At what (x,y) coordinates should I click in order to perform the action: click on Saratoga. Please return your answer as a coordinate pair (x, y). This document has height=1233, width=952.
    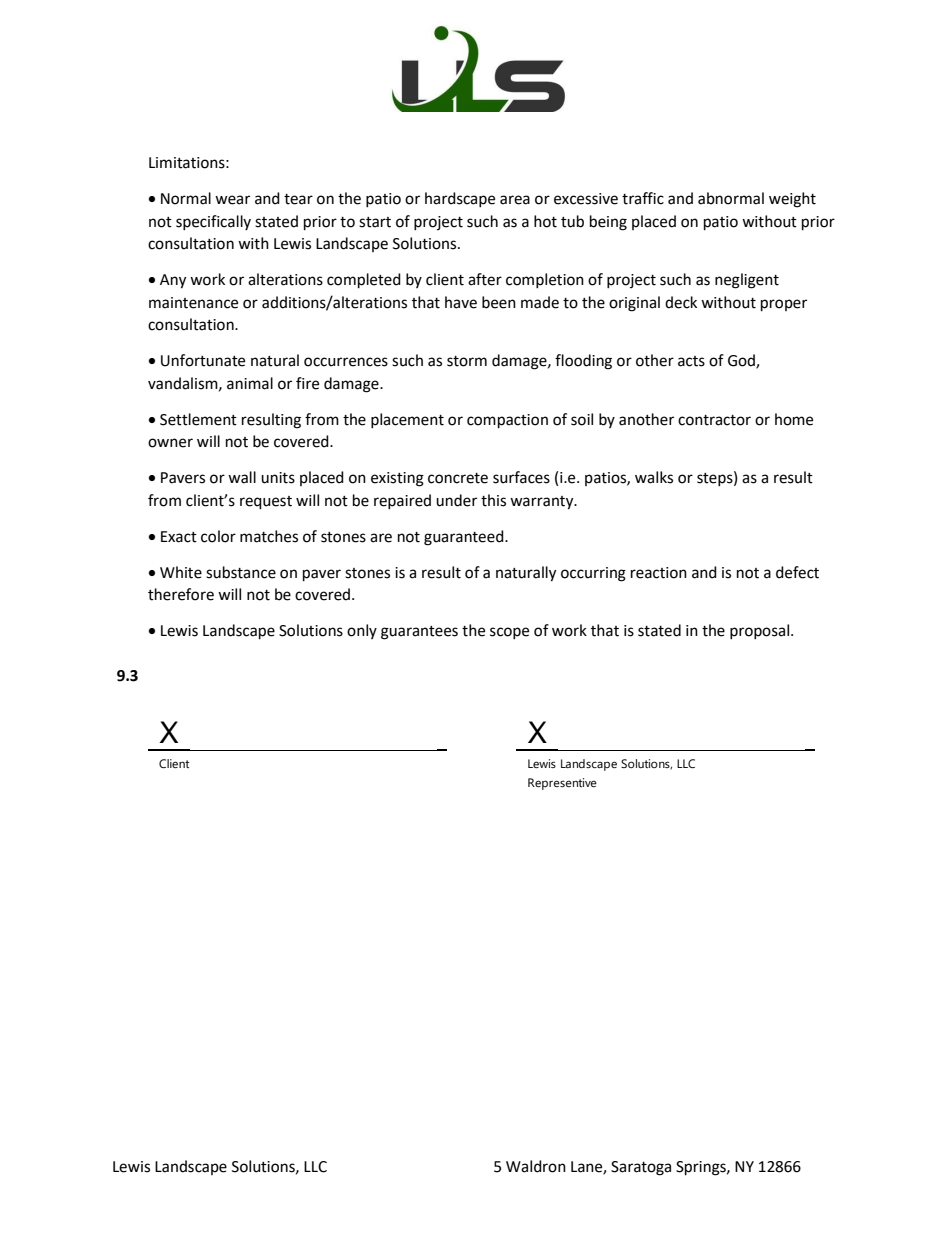
    Looking at the image, I should click on (641, 1168).
